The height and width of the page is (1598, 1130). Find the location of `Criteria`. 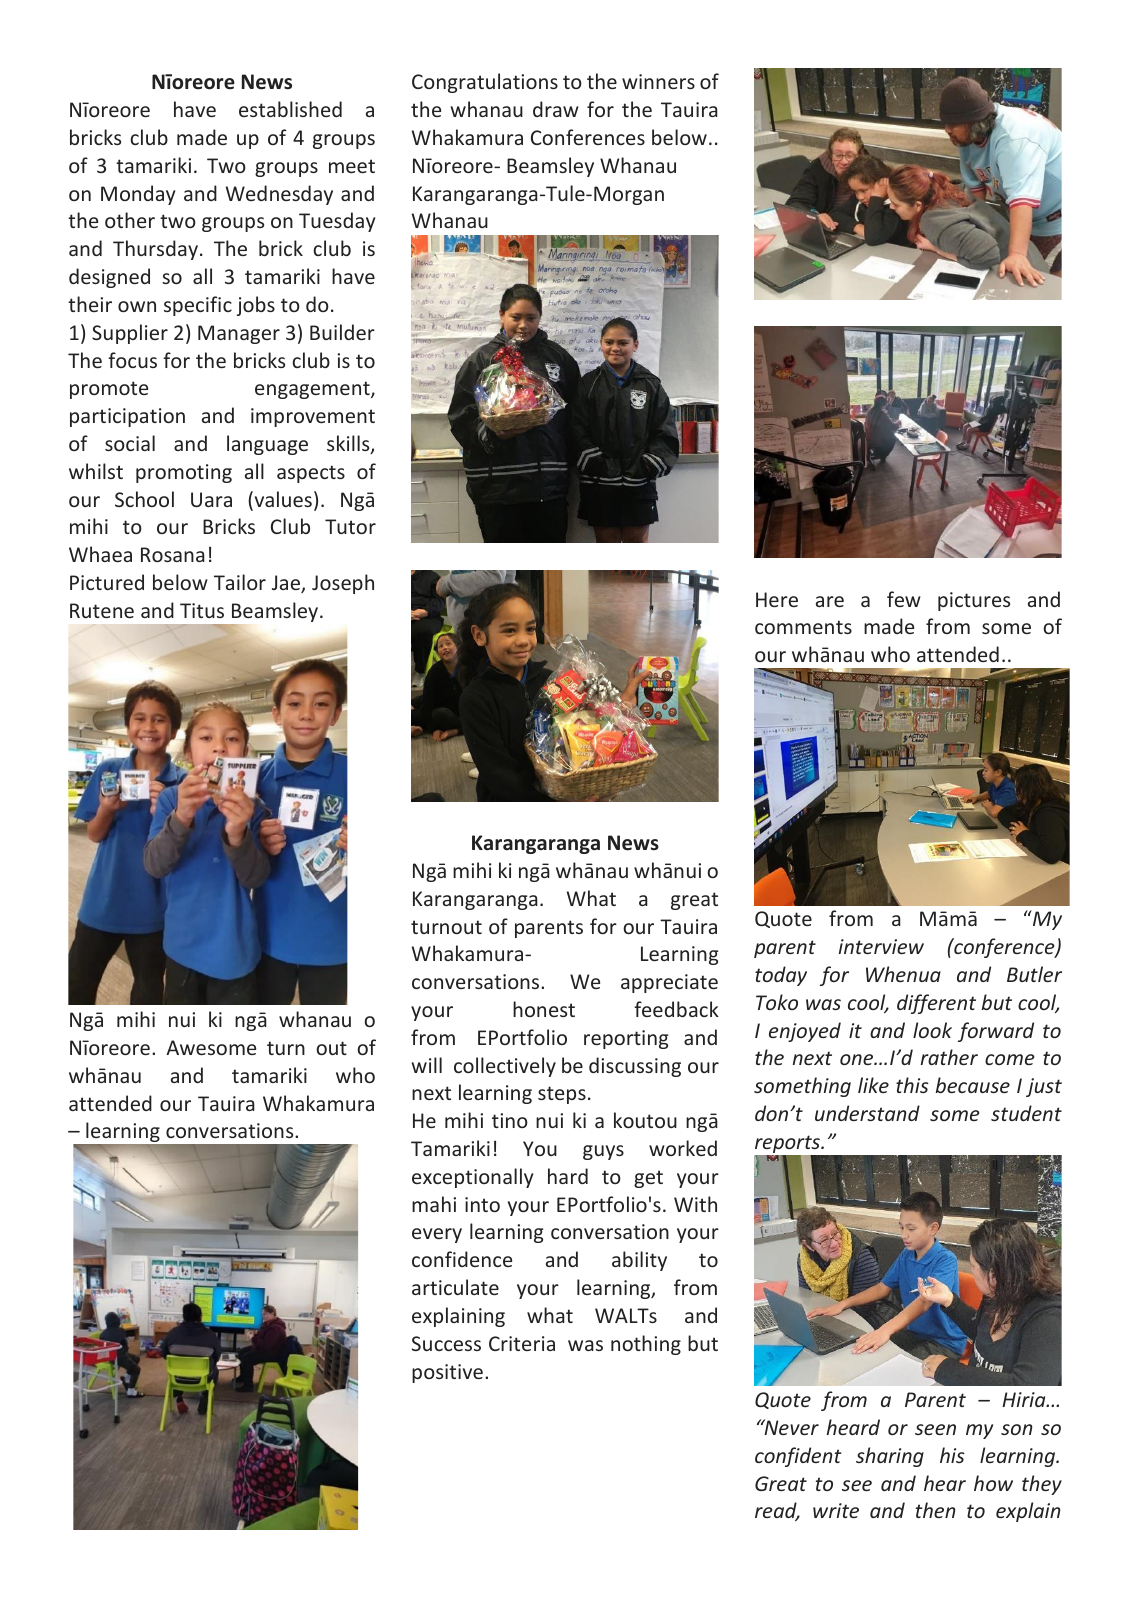

Criteria is located at coordinates (522, 1343).
